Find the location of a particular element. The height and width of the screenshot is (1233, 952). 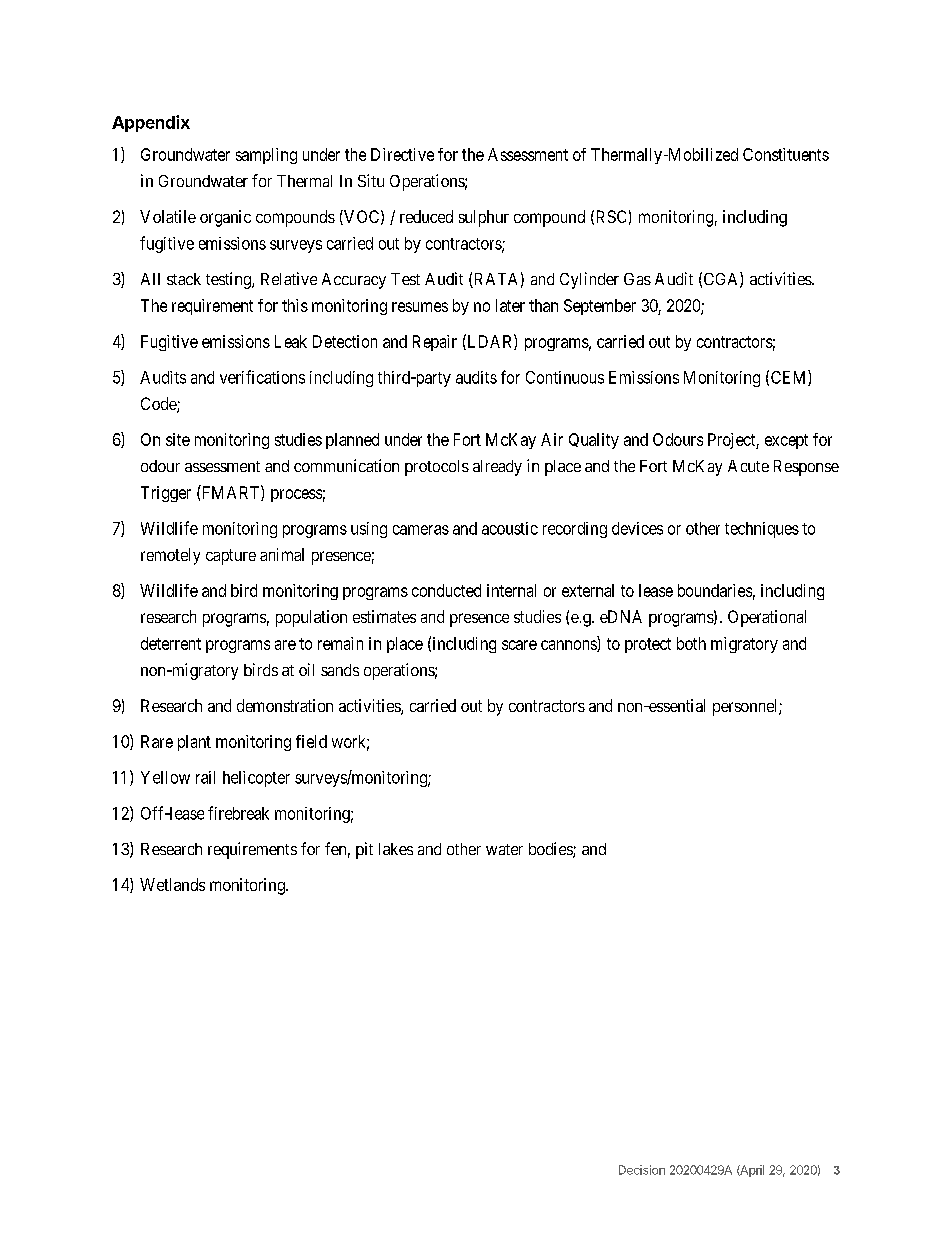

Directive is located at coordinates (402, 154).
